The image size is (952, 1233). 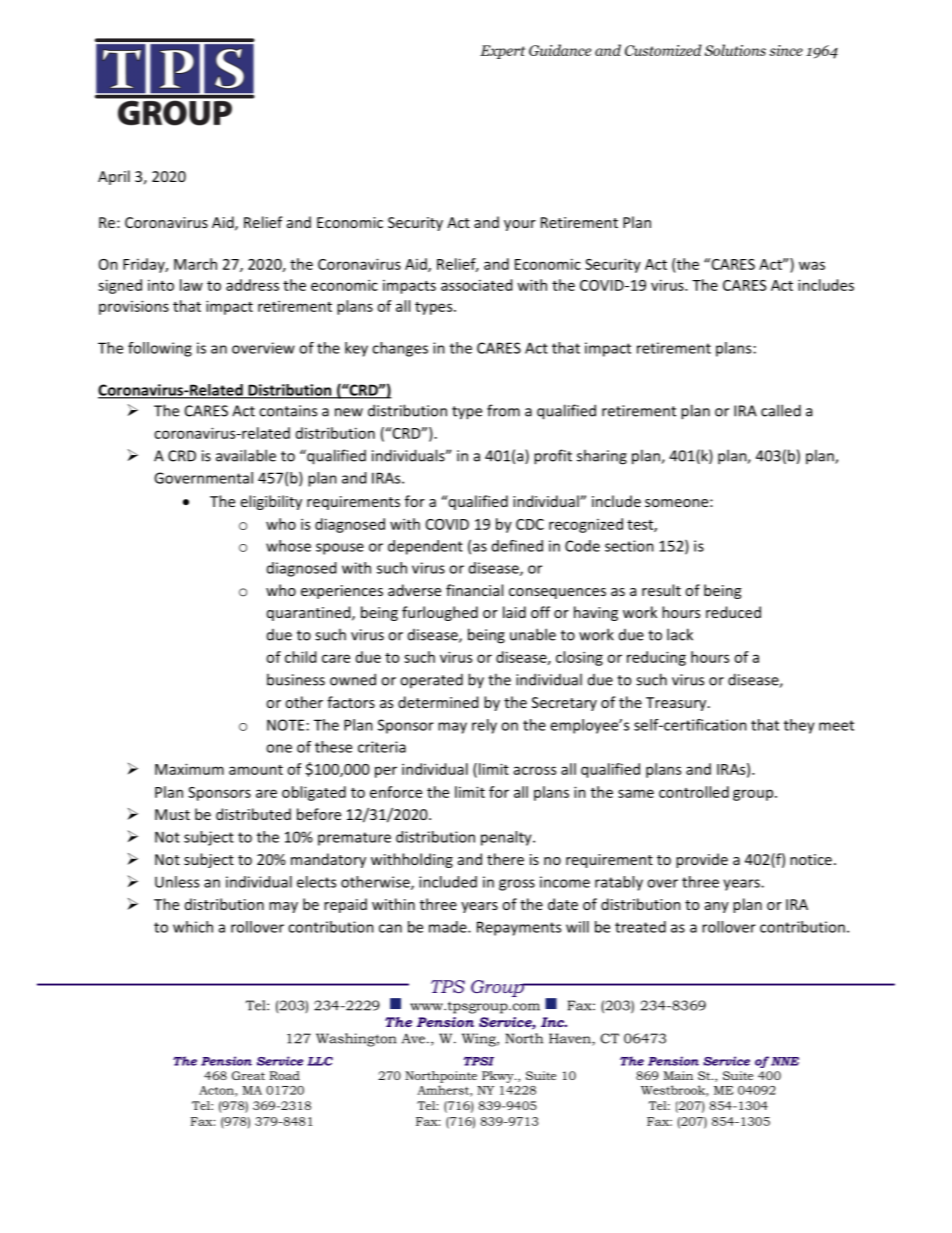 I want to click on Expert, so click(x=502, y=52).
